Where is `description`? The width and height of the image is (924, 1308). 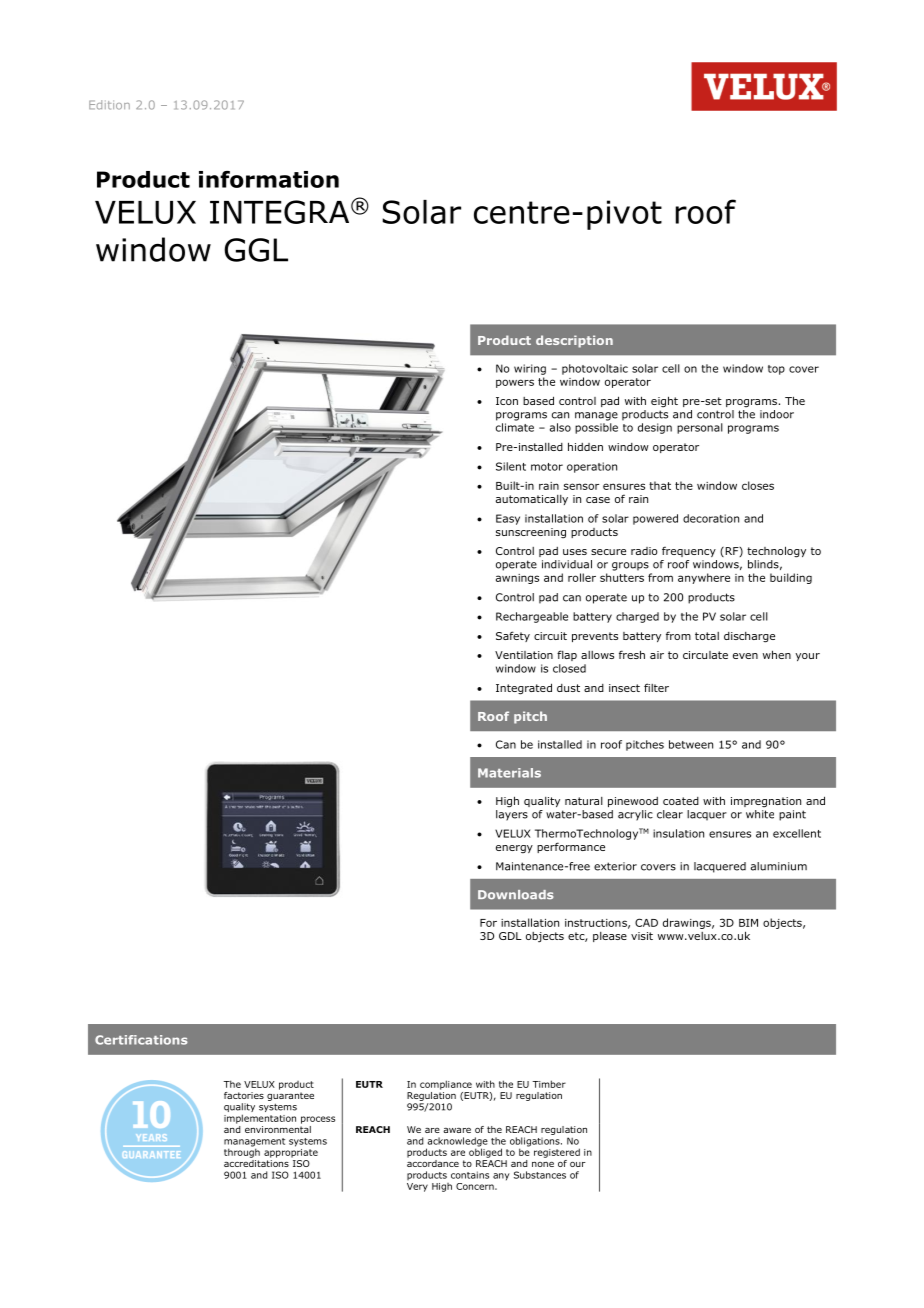 description is located at coordinates (574, 341).
